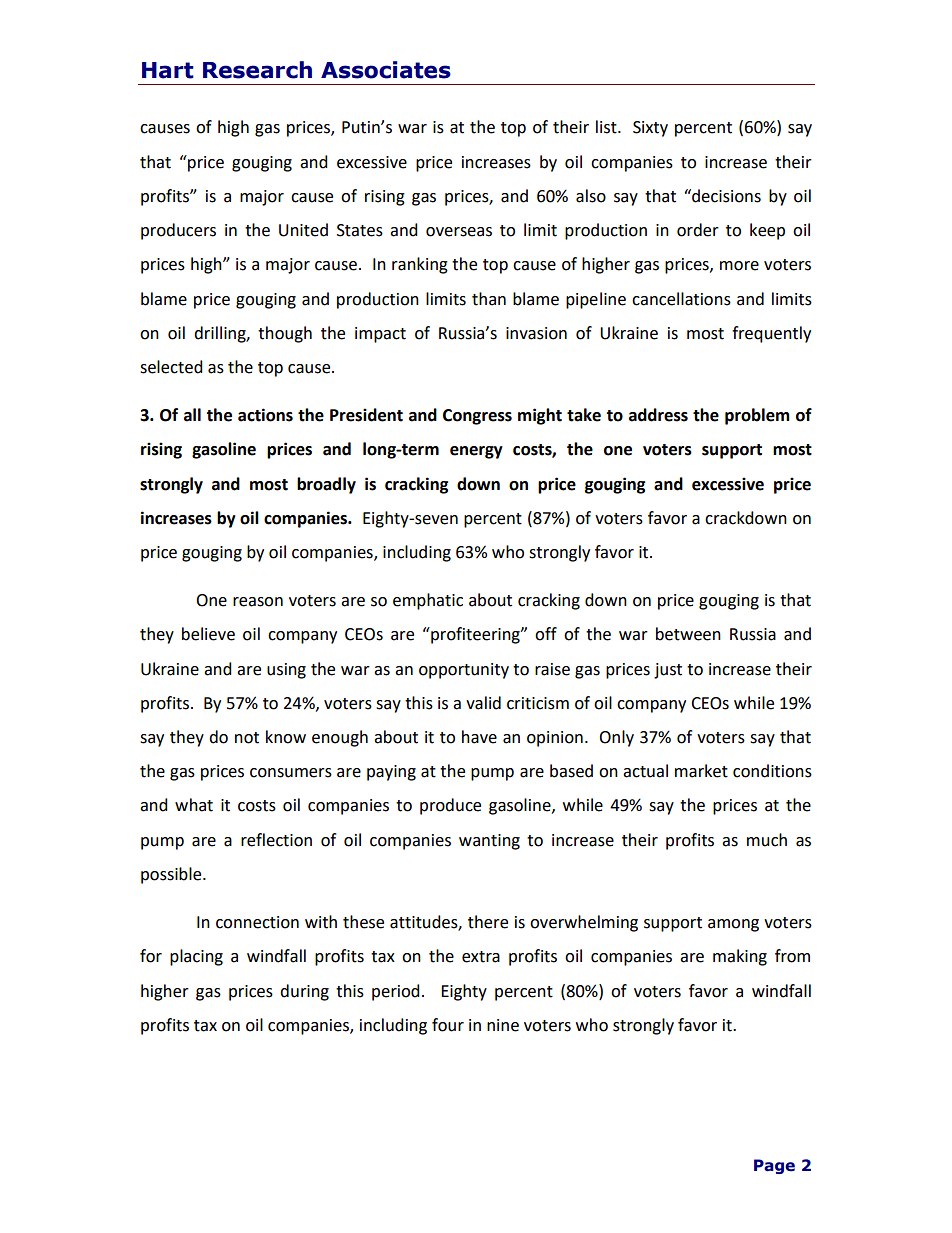 The height and width of the screenshot is (1233, 952). What do you see at coordinates (650, 129) in the screenshot?
I see `Sixty` at bounding box center [650, 129].
